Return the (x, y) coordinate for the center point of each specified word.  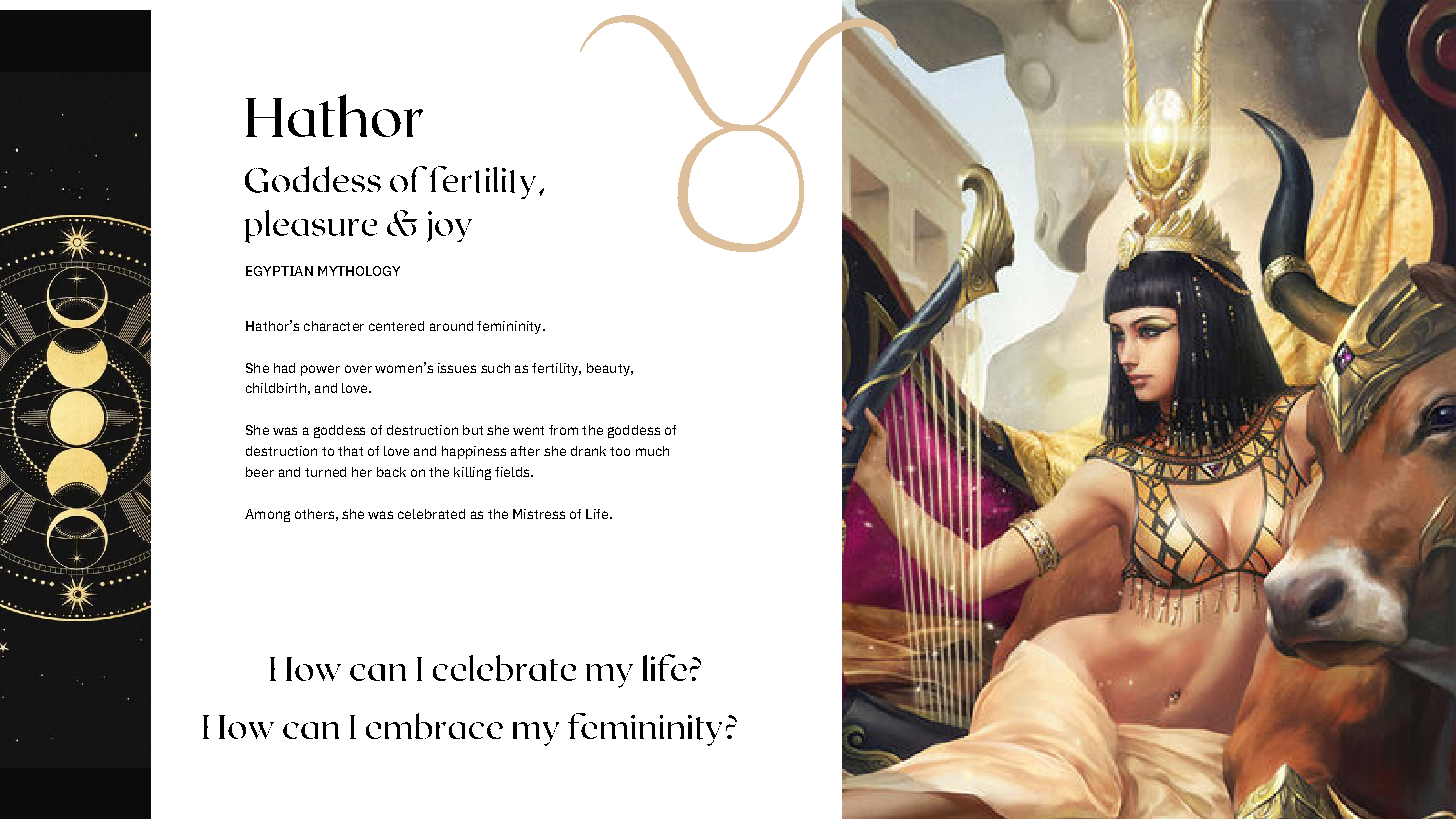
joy (449, 226)
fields (513, 472)
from (563, 430)
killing (472, 473)
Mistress (539, 514)
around (451, 326)
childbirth (276, 388)
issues (457, 368)
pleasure (311, 226)
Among (267, 515)
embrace (434, 726)
